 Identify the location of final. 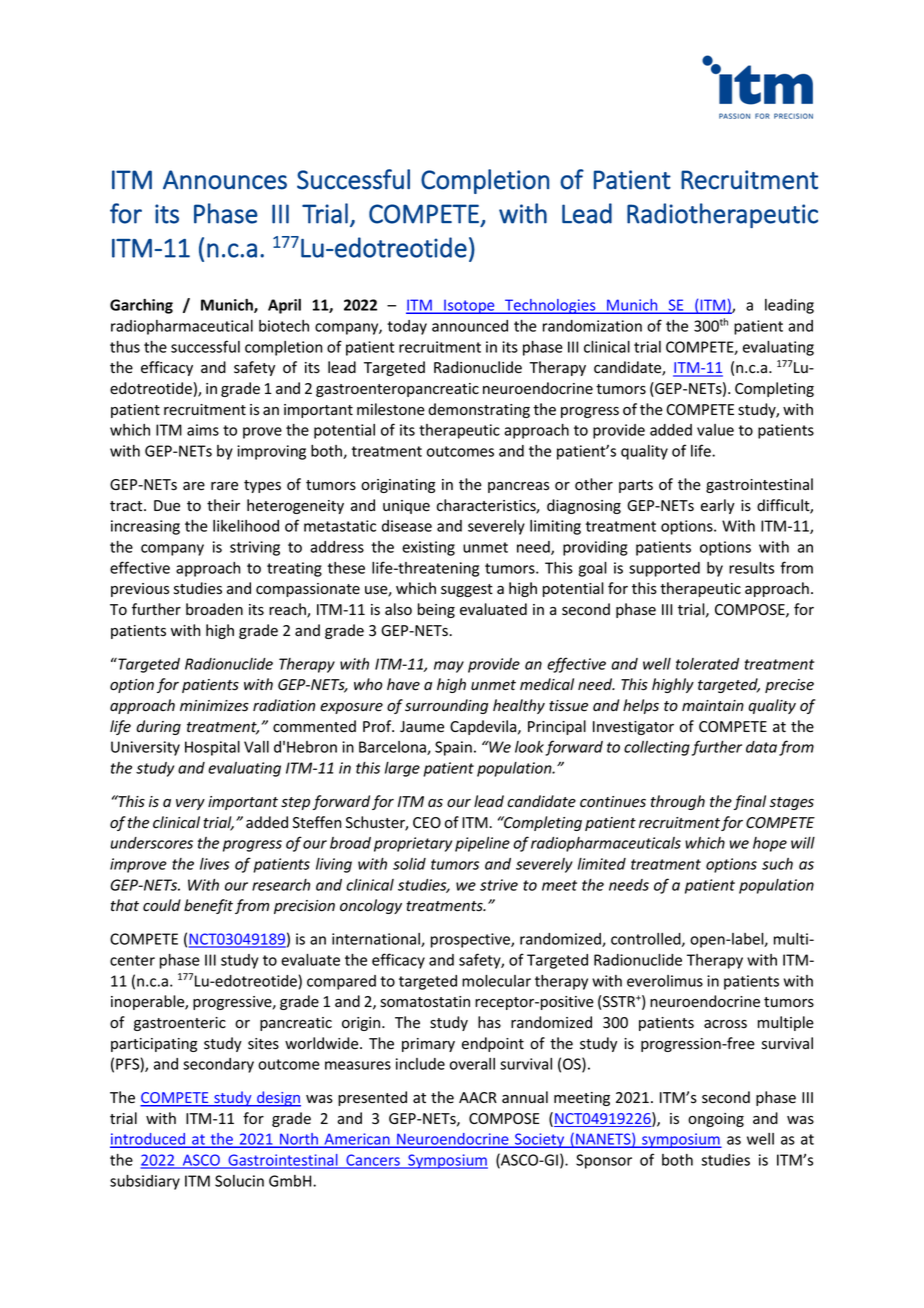
(749, 802).
